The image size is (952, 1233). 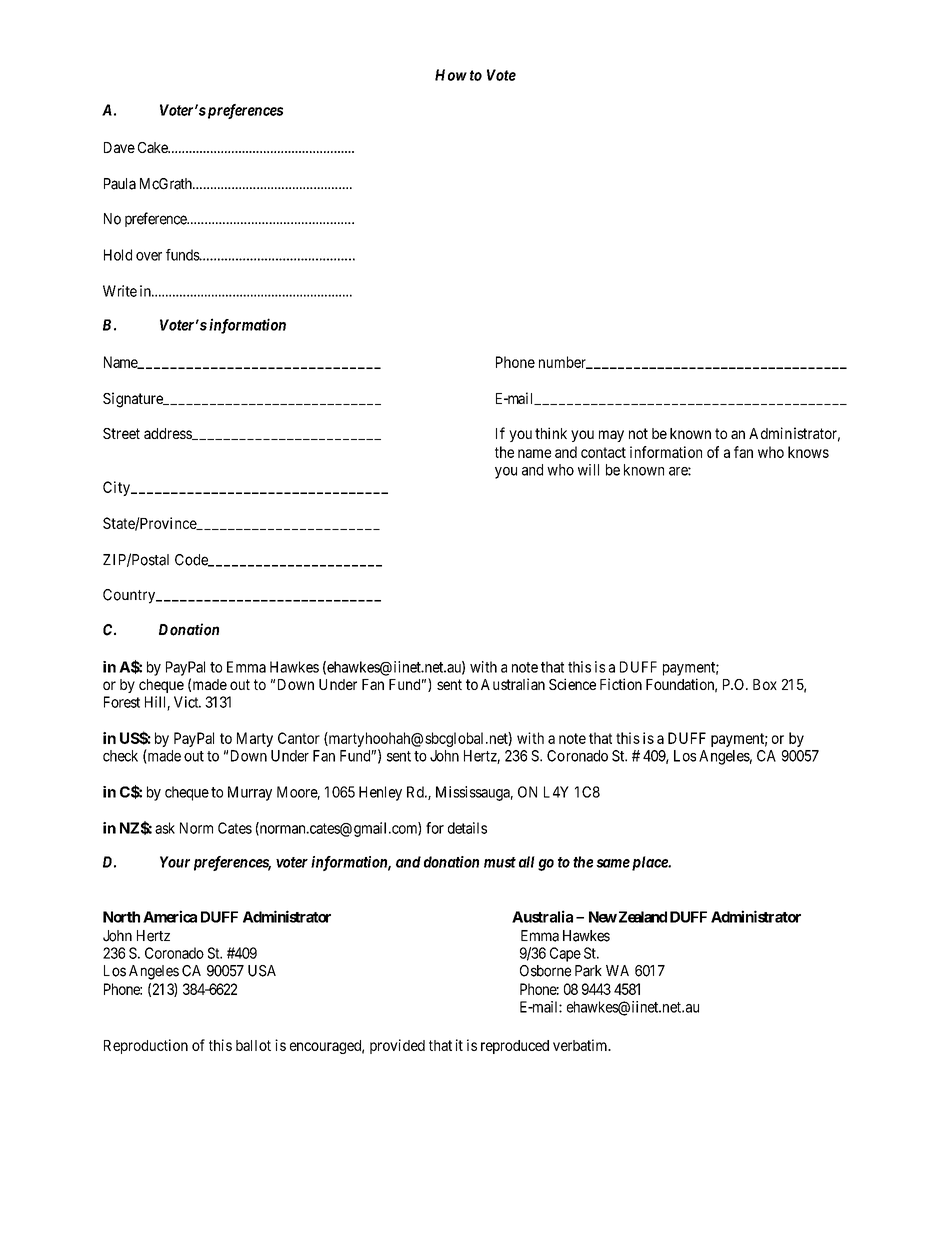 I want to click on How, so click(x=451, y=75).
